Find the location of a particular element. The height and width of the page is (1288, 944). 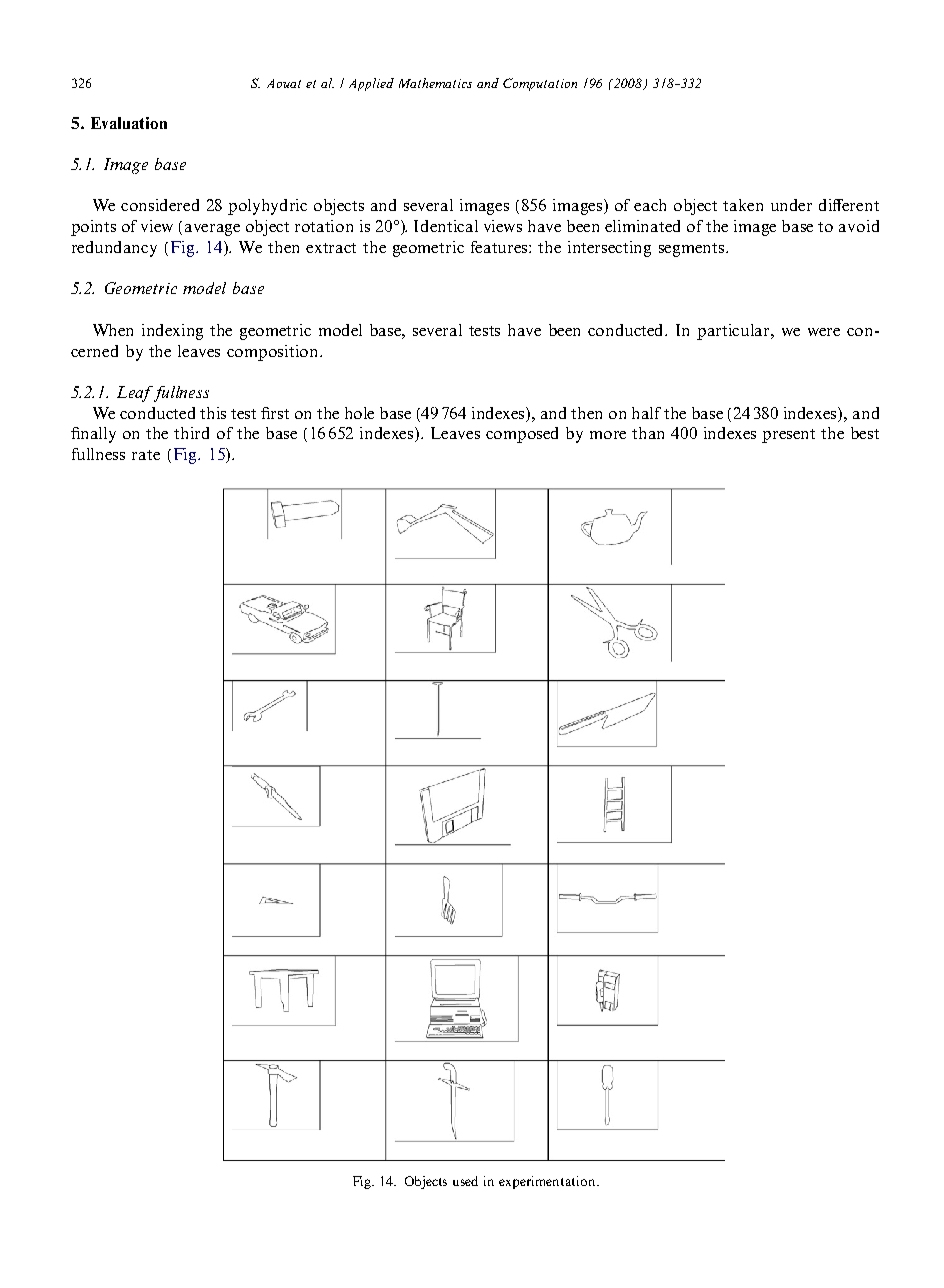

Evaluation is located at coordinates (129, 123).
